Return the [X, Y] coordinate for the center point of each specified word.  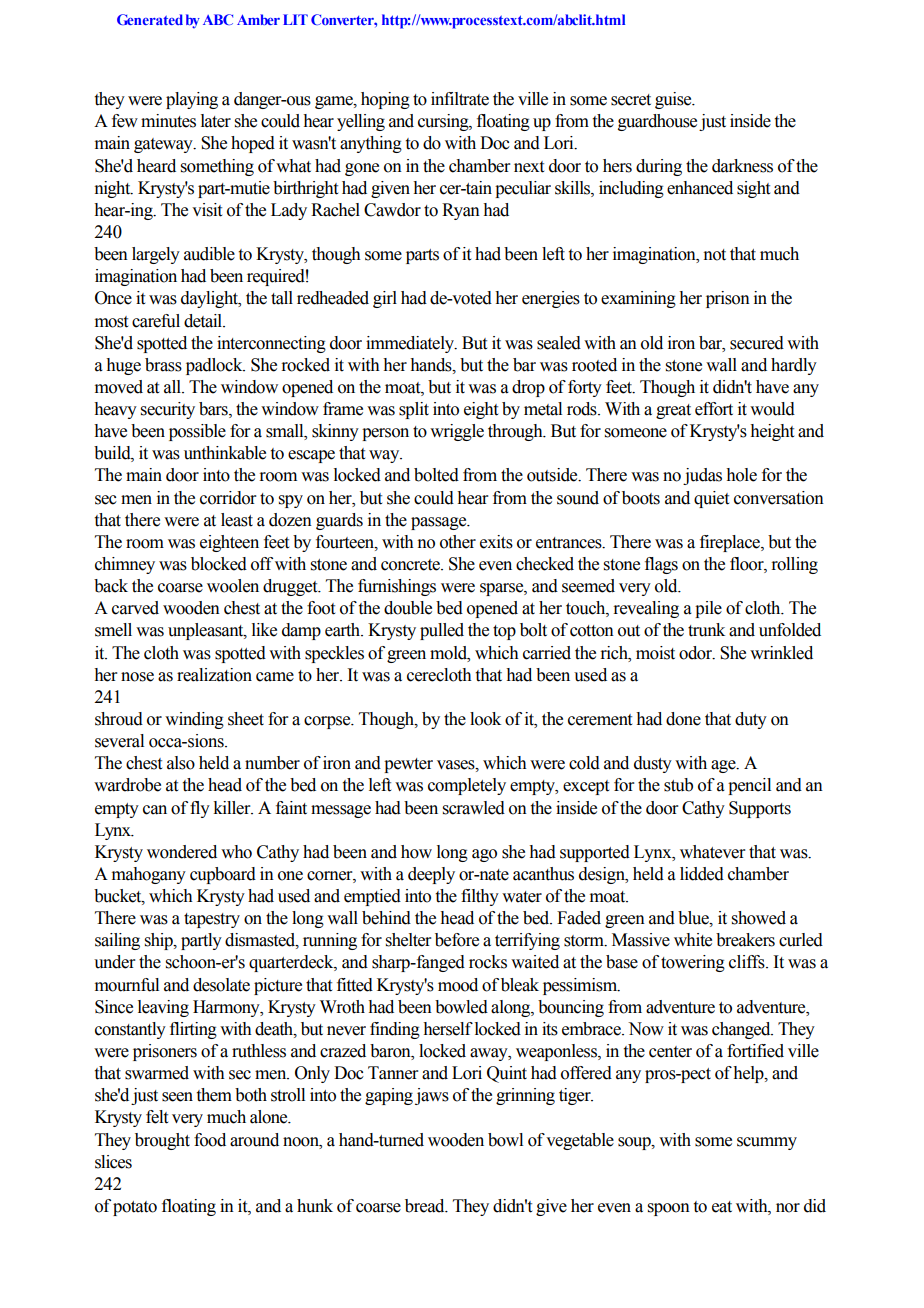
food [210, 1140]
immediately [411, 344]
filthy [480, 897]
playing [192, 100]
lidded [702, 874]
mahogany [149, 875]
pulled [442, 631]
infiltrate [460, 99]
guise [674, 100]
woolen [233, 586]
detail [204, 321]
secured [757, 343]
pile [708, 609]
